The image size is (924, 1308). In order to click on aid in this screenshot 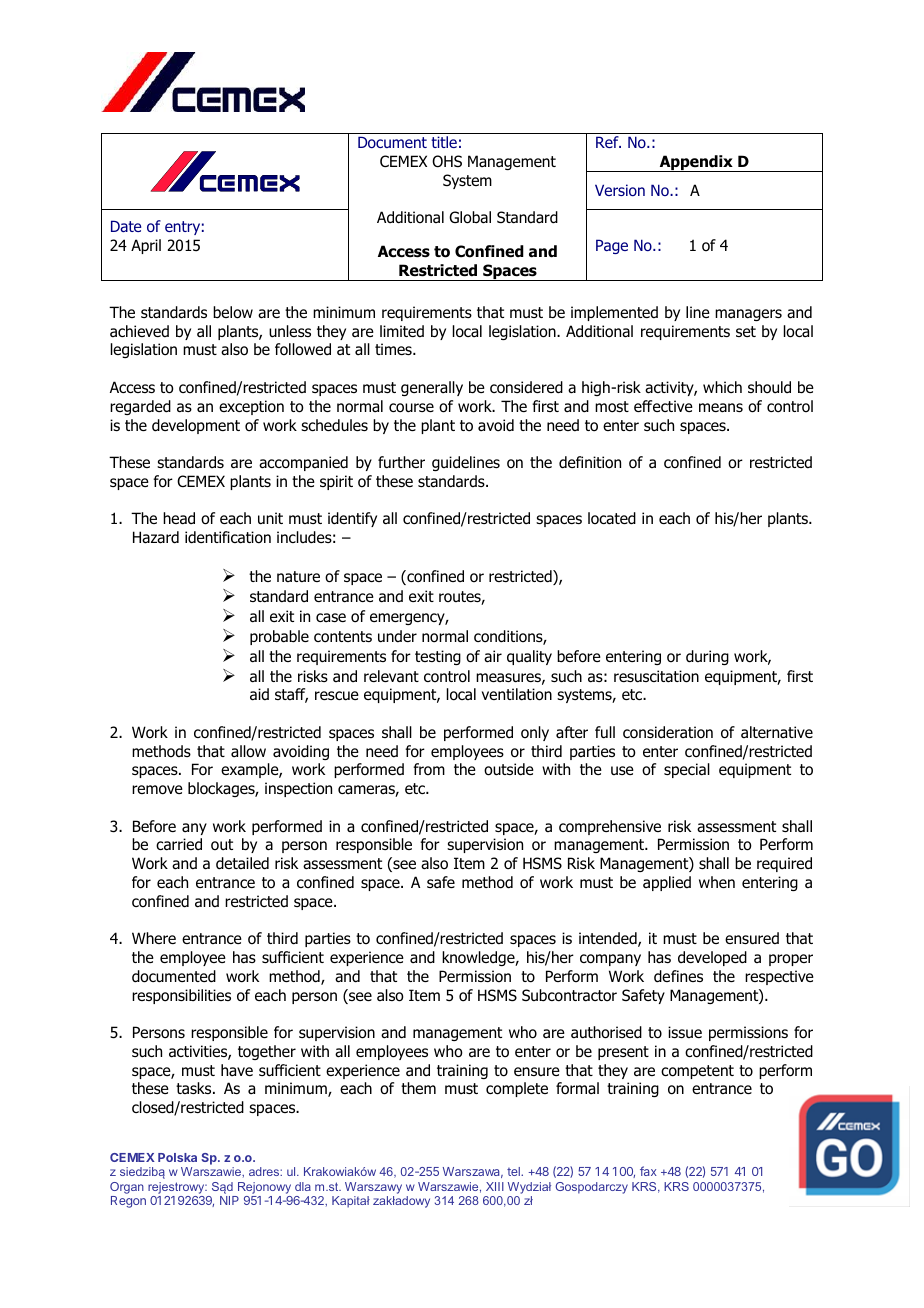, I will do `click(259, 694)`.
